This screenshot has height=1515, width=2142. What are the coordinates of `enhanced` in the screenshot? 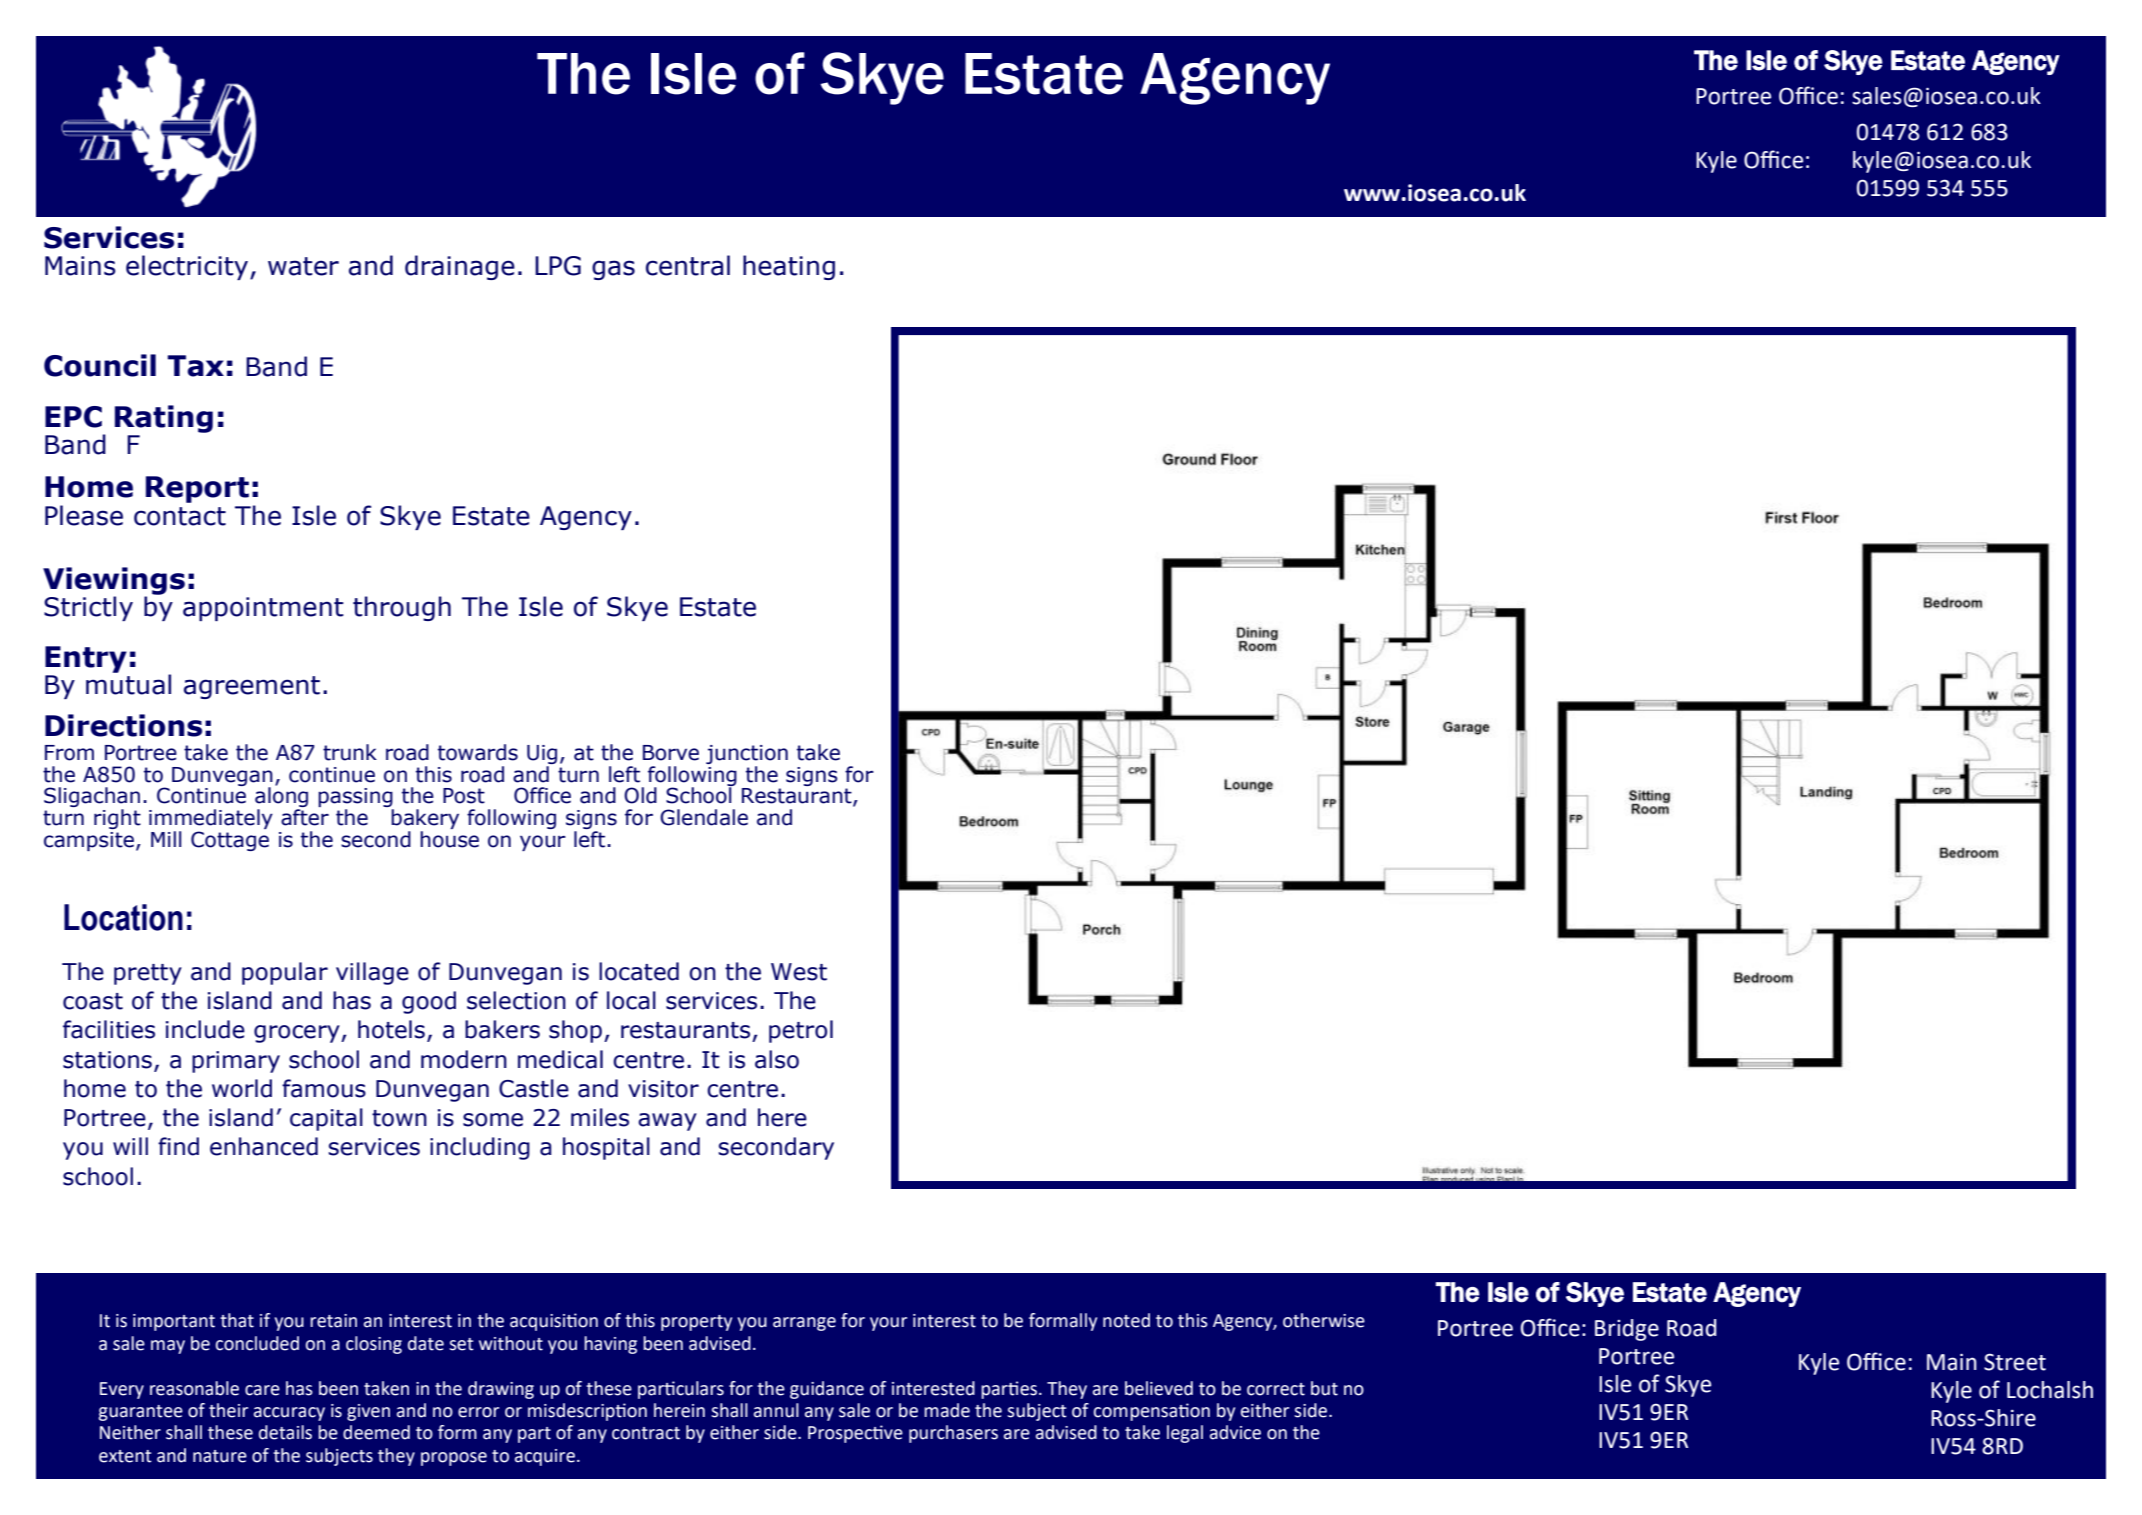 It's located at (264, 1146).
